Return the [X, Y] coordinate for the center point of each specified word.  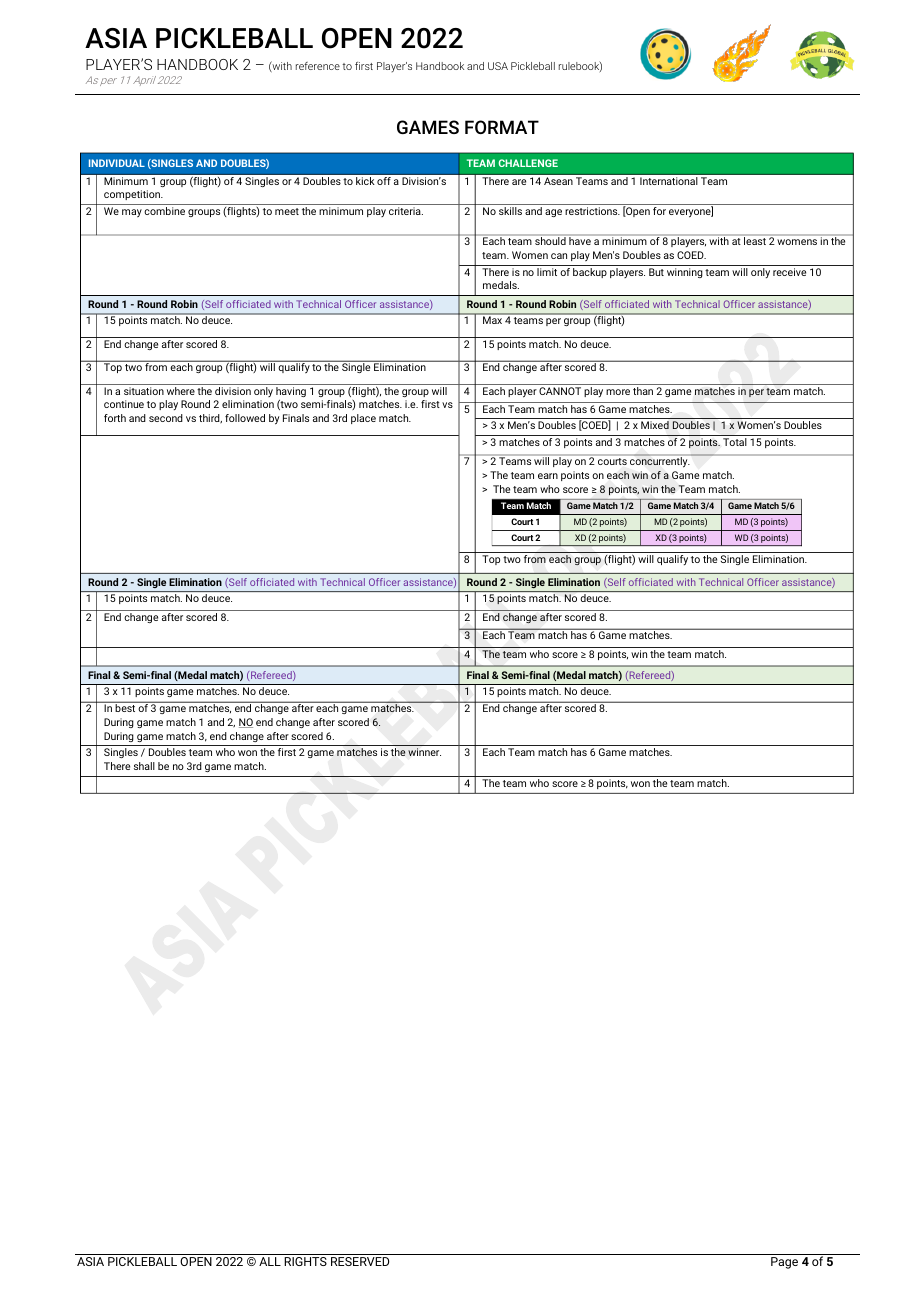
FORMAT [502, 127]
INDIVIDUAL [117, 163]
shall [144, 766]
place [363, 419]
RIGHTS [305, 1261]
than [643, 391]
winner [424, 752]
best [125, 708]
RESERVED [360, 1261]
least [755, 240]
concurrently [660, 461]
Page [784, 1263]
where [181, 391]
